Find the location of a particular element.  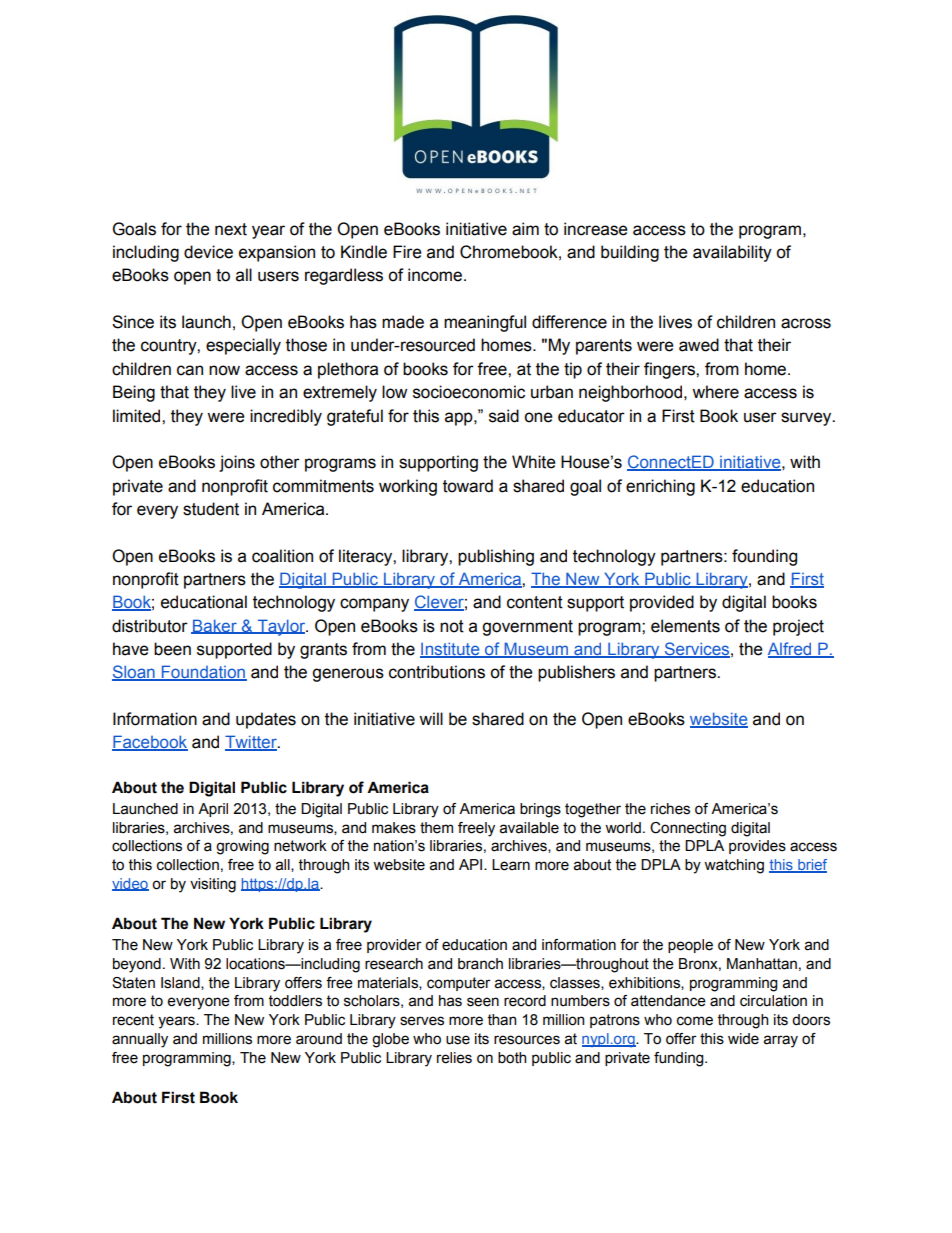

than is located at coordinates (502, 1020).
